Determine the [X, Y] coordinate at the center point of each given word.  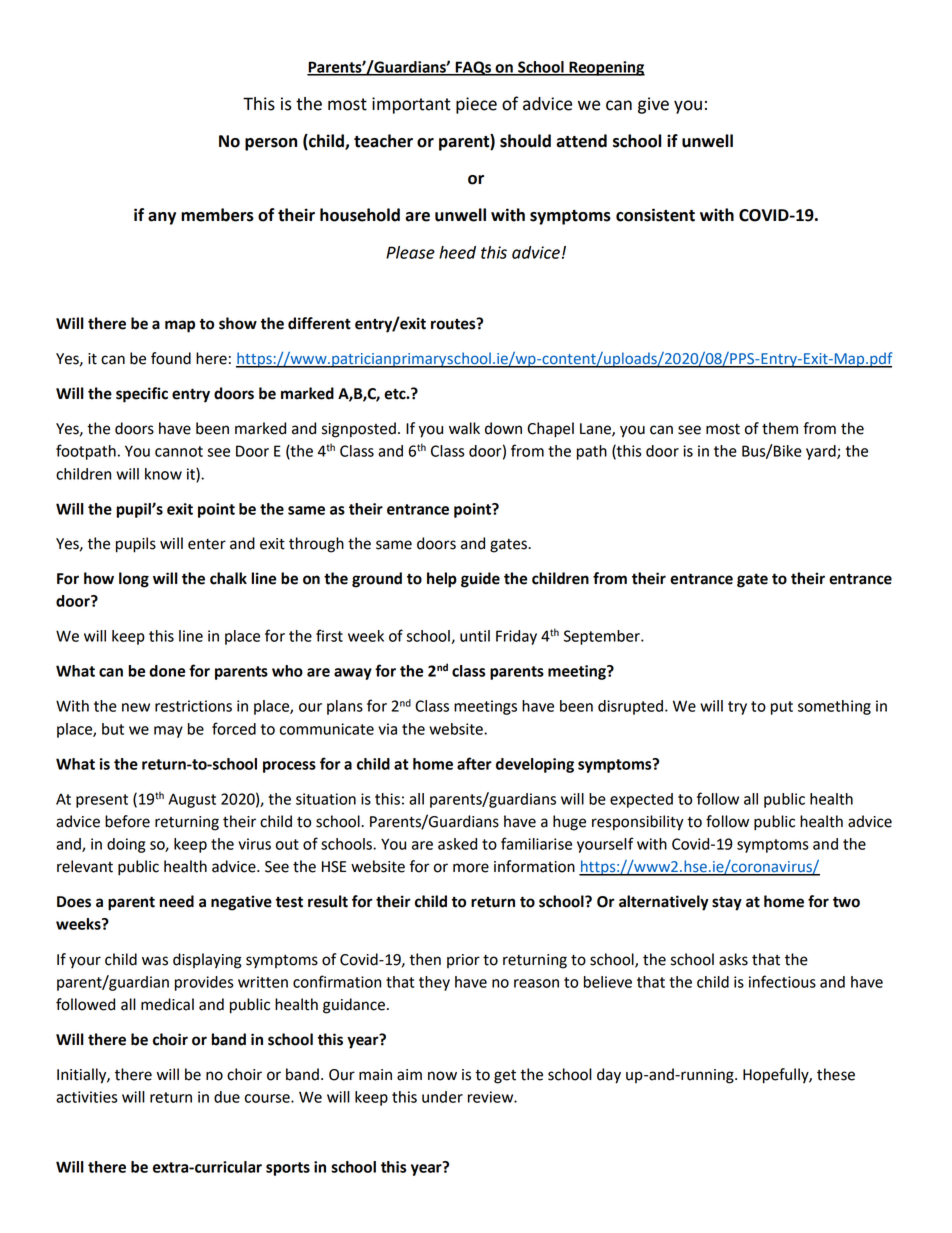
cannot [179, 451]
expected [641, 800]
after [474, 763]
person [271, 144]
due [227, 1097]
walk [464, 428]
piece [476, 105]
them [780, 428]
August [192, 800]
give [653, 105]
